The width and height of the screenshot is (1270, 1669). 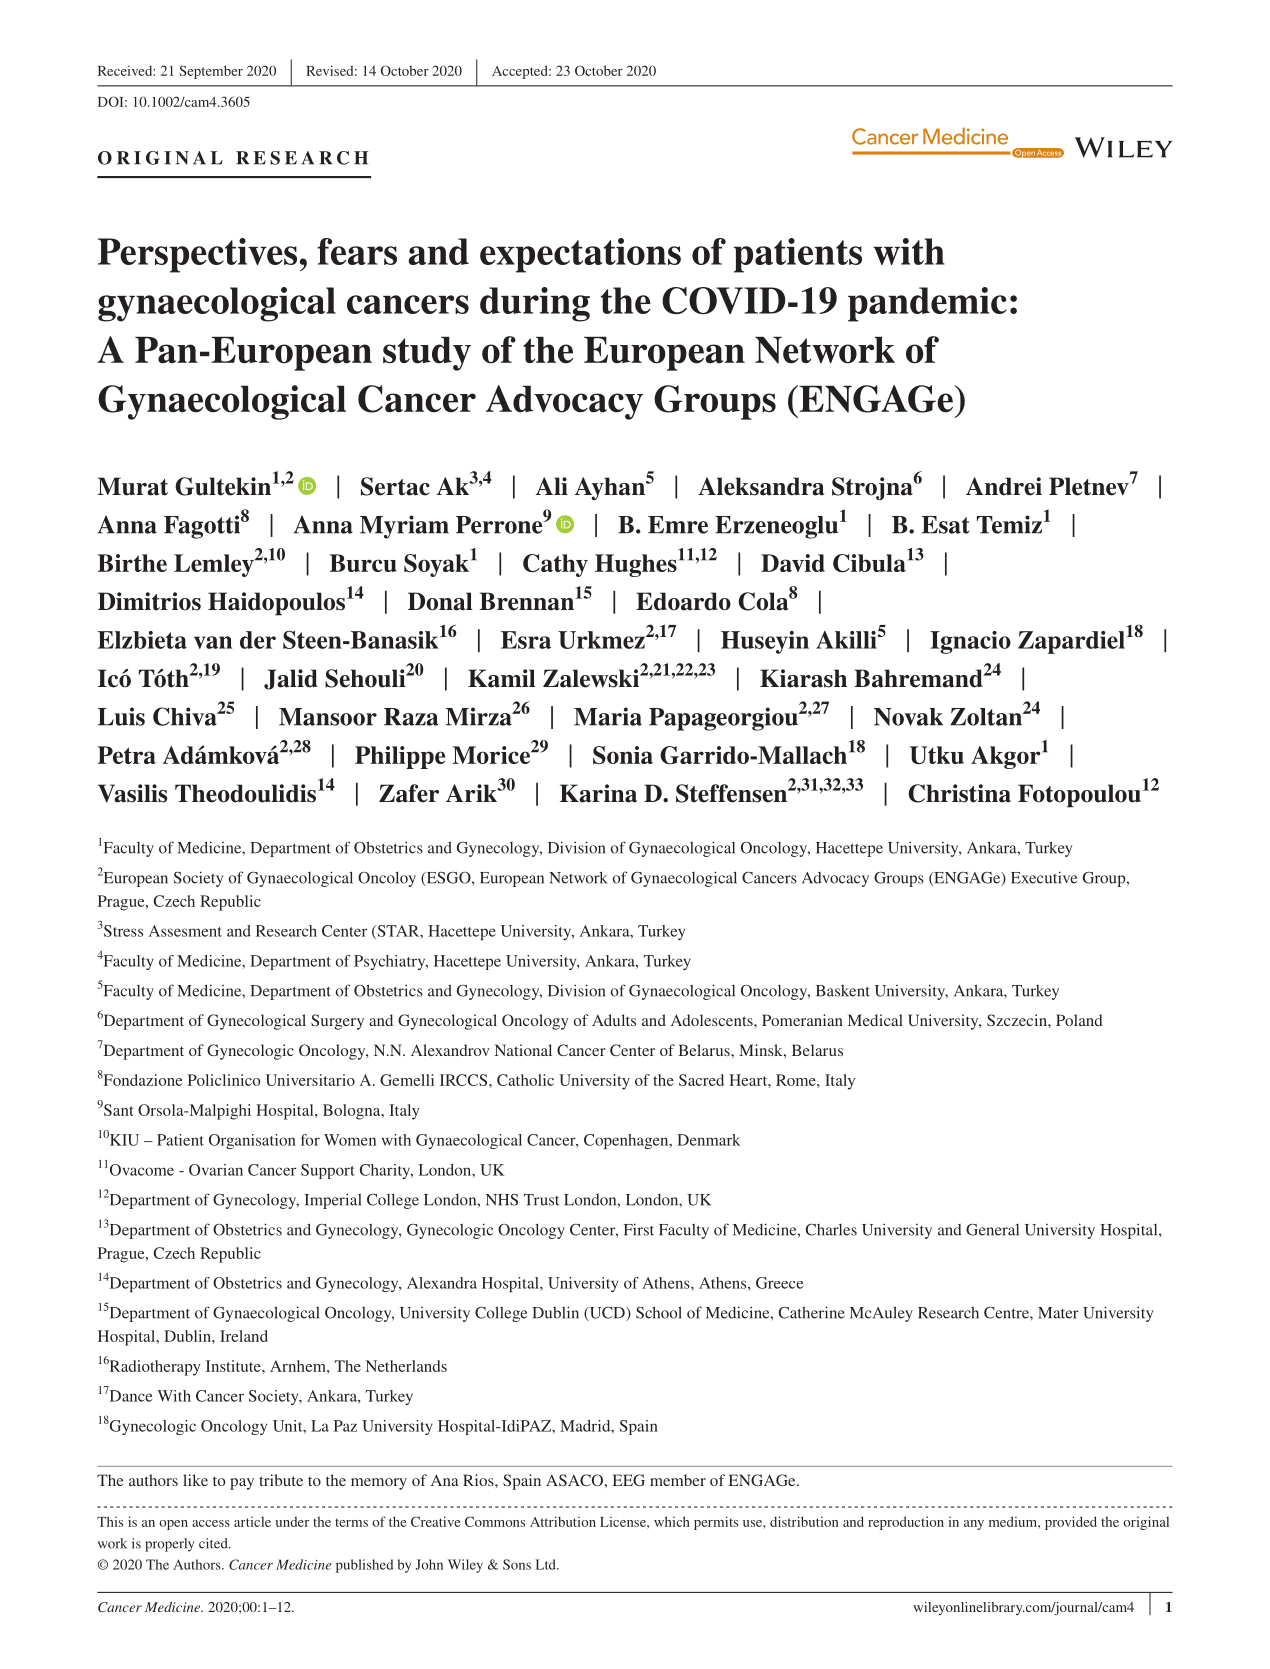 I want to click on any, so click(x=974, y=1525).
